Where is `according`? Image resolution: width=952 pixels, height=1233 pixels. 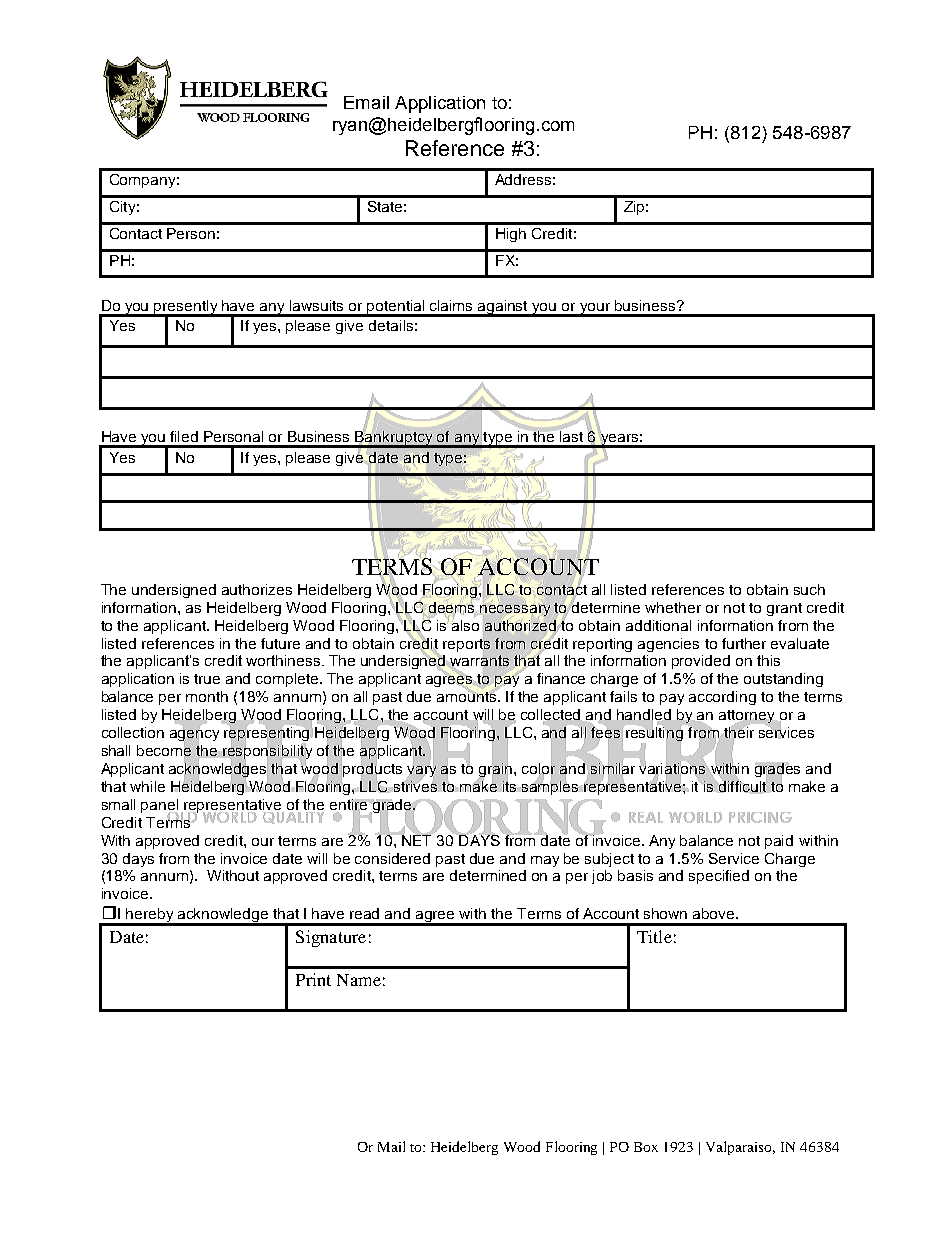
according is located at coordinates (722, 698).
